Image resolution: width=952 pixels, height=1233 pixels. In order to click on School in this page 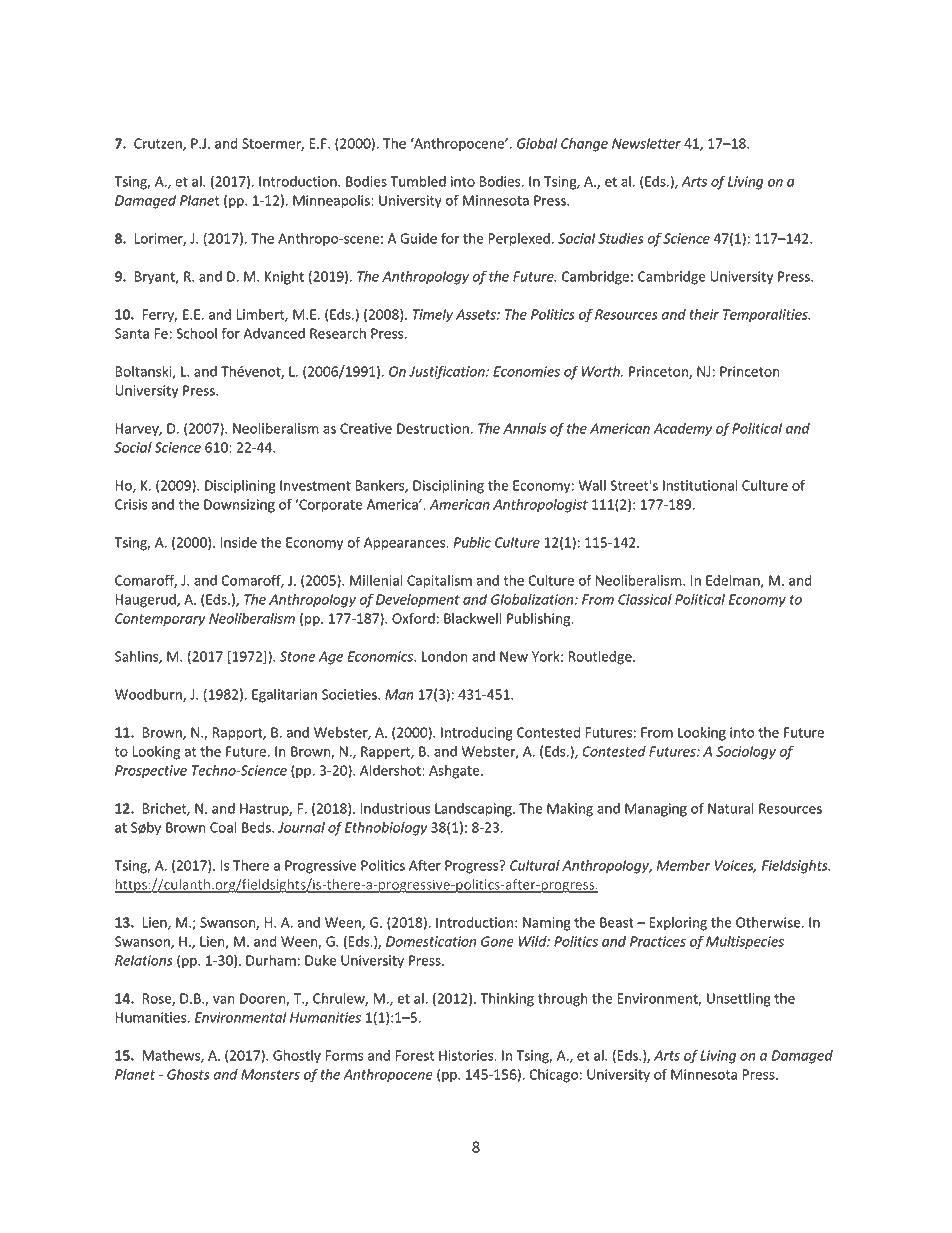, I will do `click(196, 333)`.
